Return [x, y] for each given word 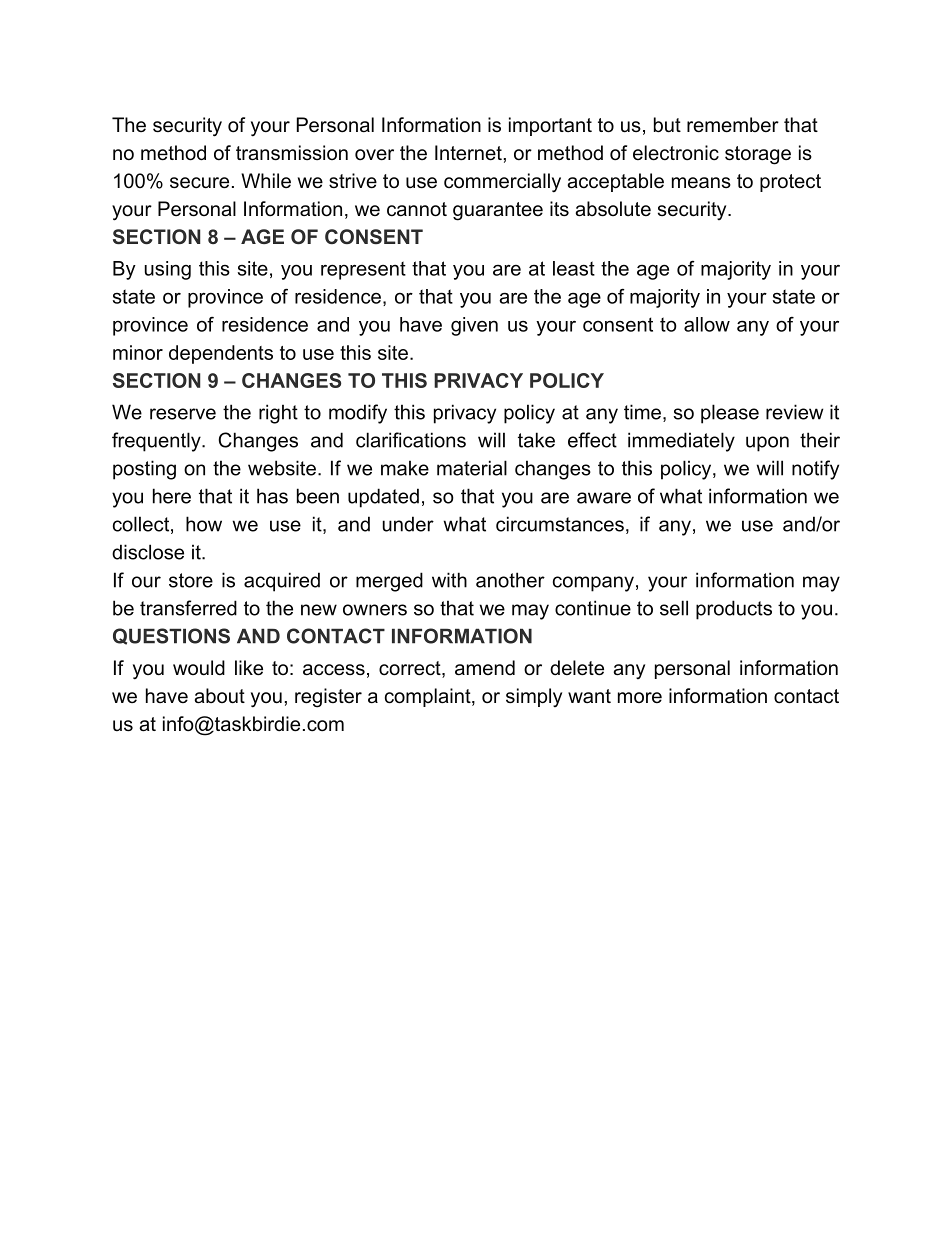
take [536, 440]
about [219, 696]
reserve [183, 414]
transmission [292, 153]
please [730, 414]
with [449, 580]
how [204, 524]
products [734, 610]
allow [707, 324]
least [574, 268]
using [167, 270]
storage [758, 155]
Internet [469, 153]
